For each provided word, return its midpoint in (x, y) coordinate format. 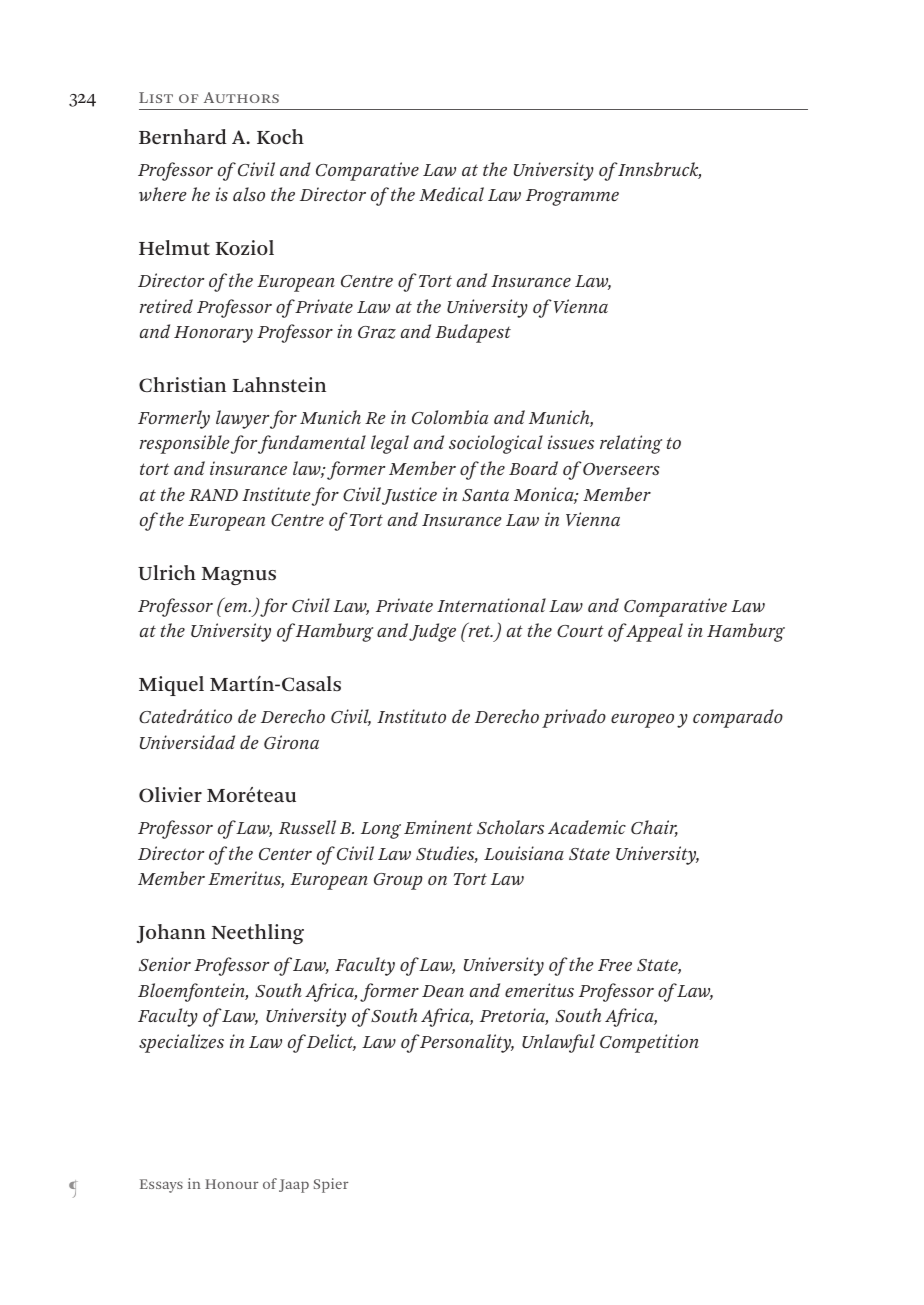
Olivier (170, 795)
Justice (409, 496)
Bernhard (183, 136)
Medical (451, 194)
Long (381, 830)
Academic (587, 827)
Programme (572, 197)
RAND (213, 495)
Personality (466, 1043)
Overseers (621, 469)
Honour (231, 1184)
